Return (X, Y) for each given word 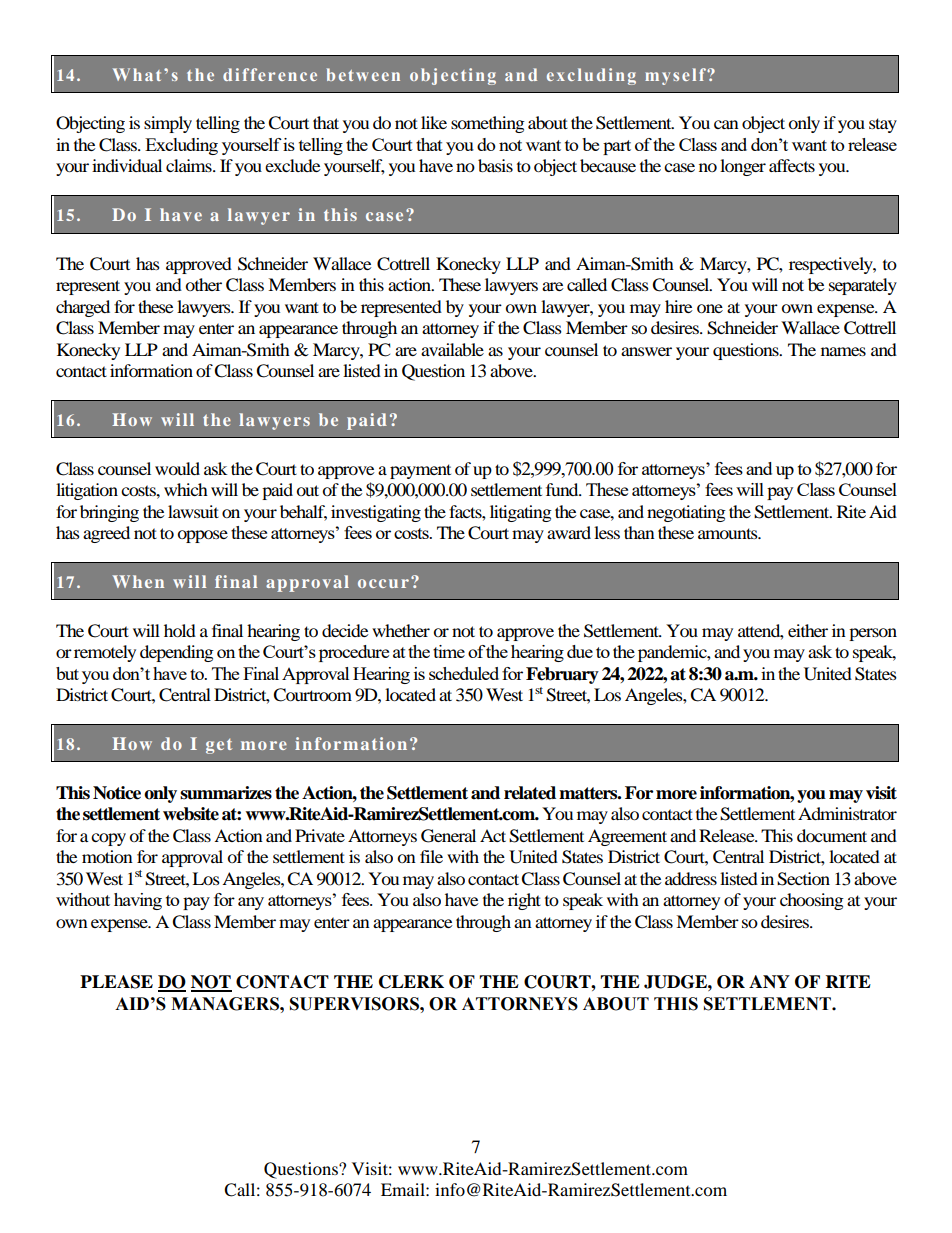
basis (495, 165)
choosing (812, 901)
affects (792, 165)
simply (168, 124)
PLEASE (116, 982)
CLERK (411, 982)
